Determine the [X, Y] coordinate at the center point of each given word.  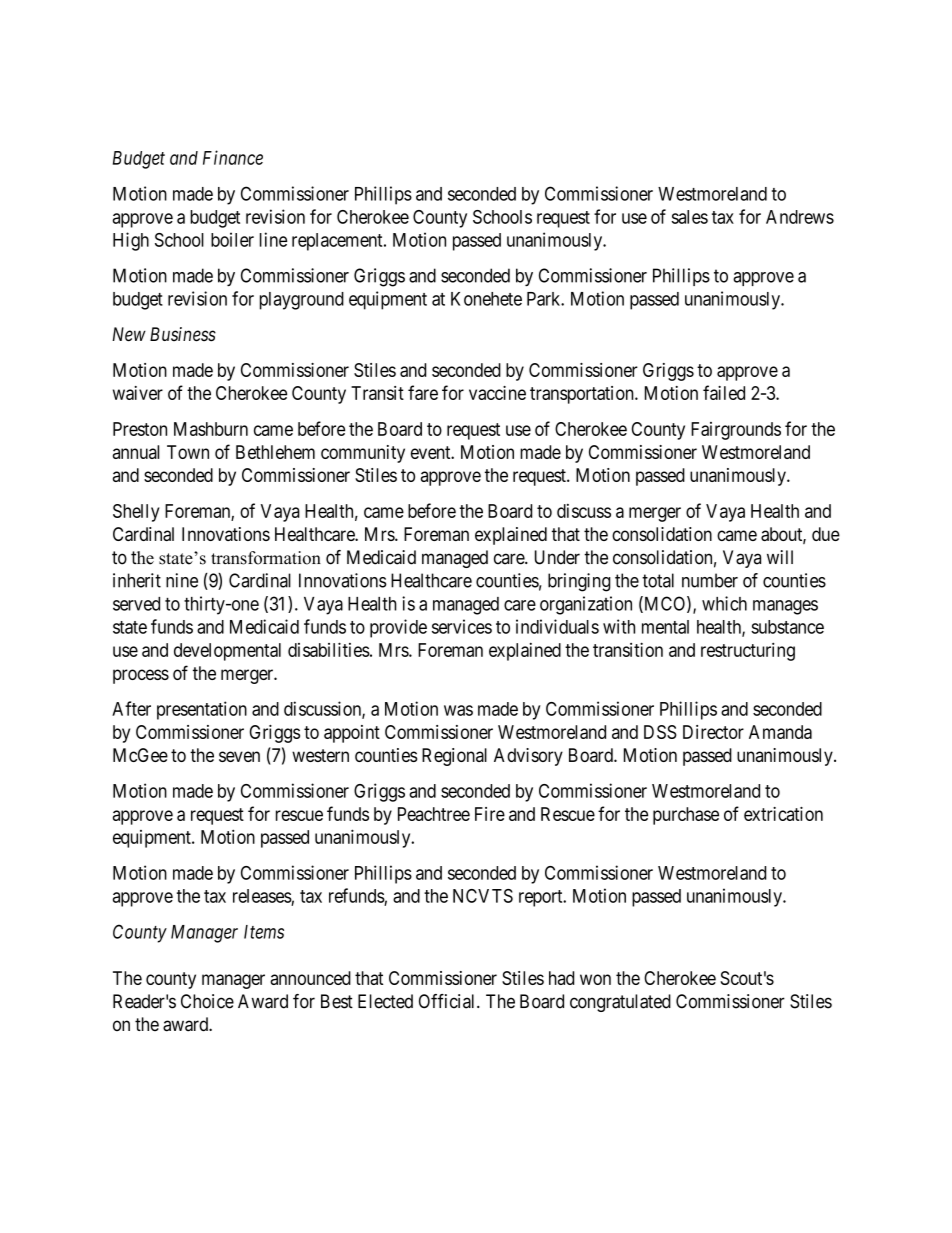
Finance [233, 157]
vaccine [497, 393]
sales [690, 217]
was [458, 710]
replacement [338, 242]
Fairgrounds [736, 431]
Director [713, 732]
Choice [207, 1001]
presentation [202, 710]
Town [188, 452]
